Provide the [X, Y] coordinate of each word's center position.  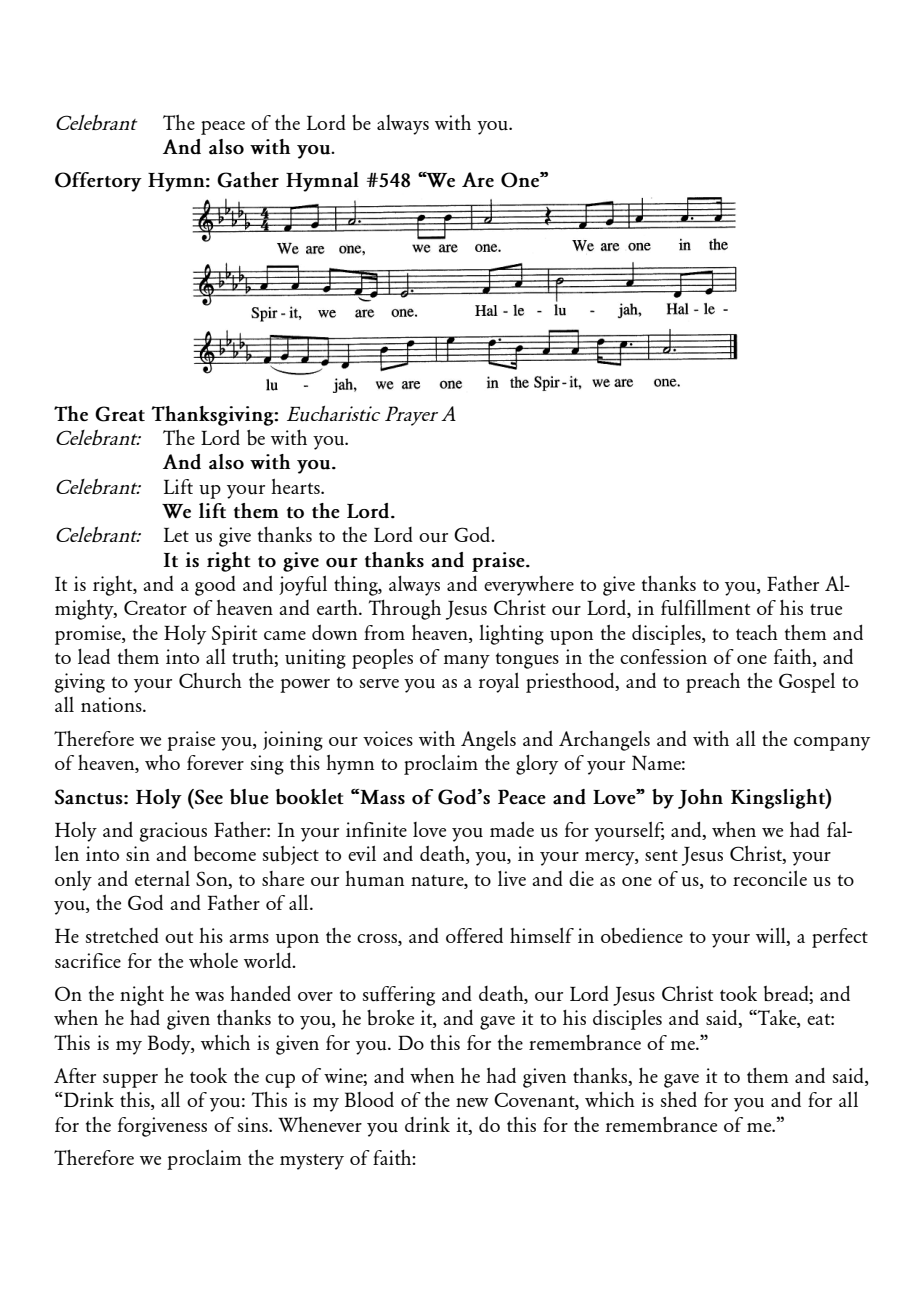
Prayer [411, 416]
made [512, 829]
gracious [173, 832]
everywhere [529, 586]
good [215, 586]
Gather [248, 180]
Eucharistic [333, 414]
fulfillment [705, 607]
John [700, 799]
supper [130, 1081]
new [472, 1102]
